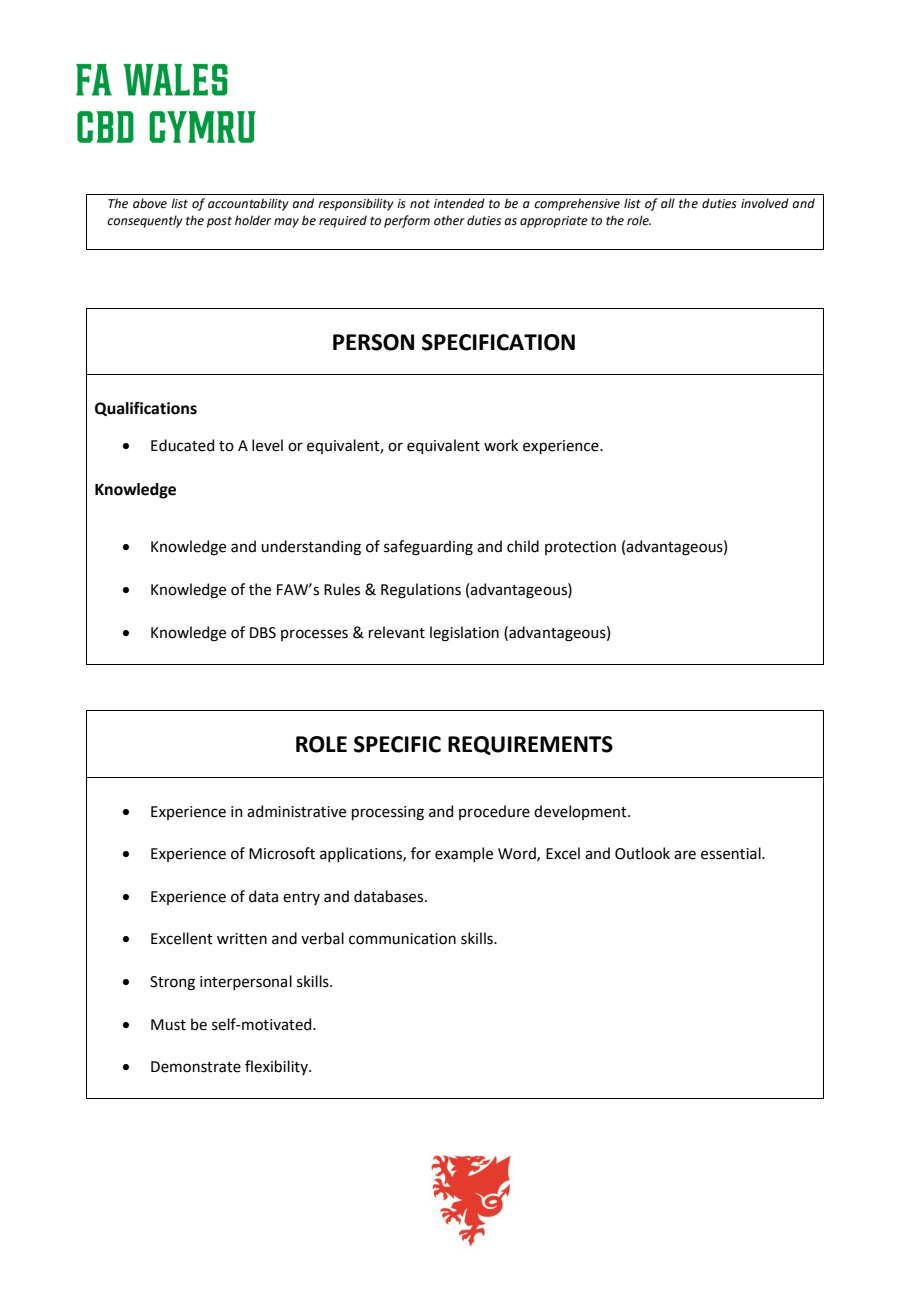  Describe the element at coordinates (685, 855) in the screenshot. I see `are` at that location.
